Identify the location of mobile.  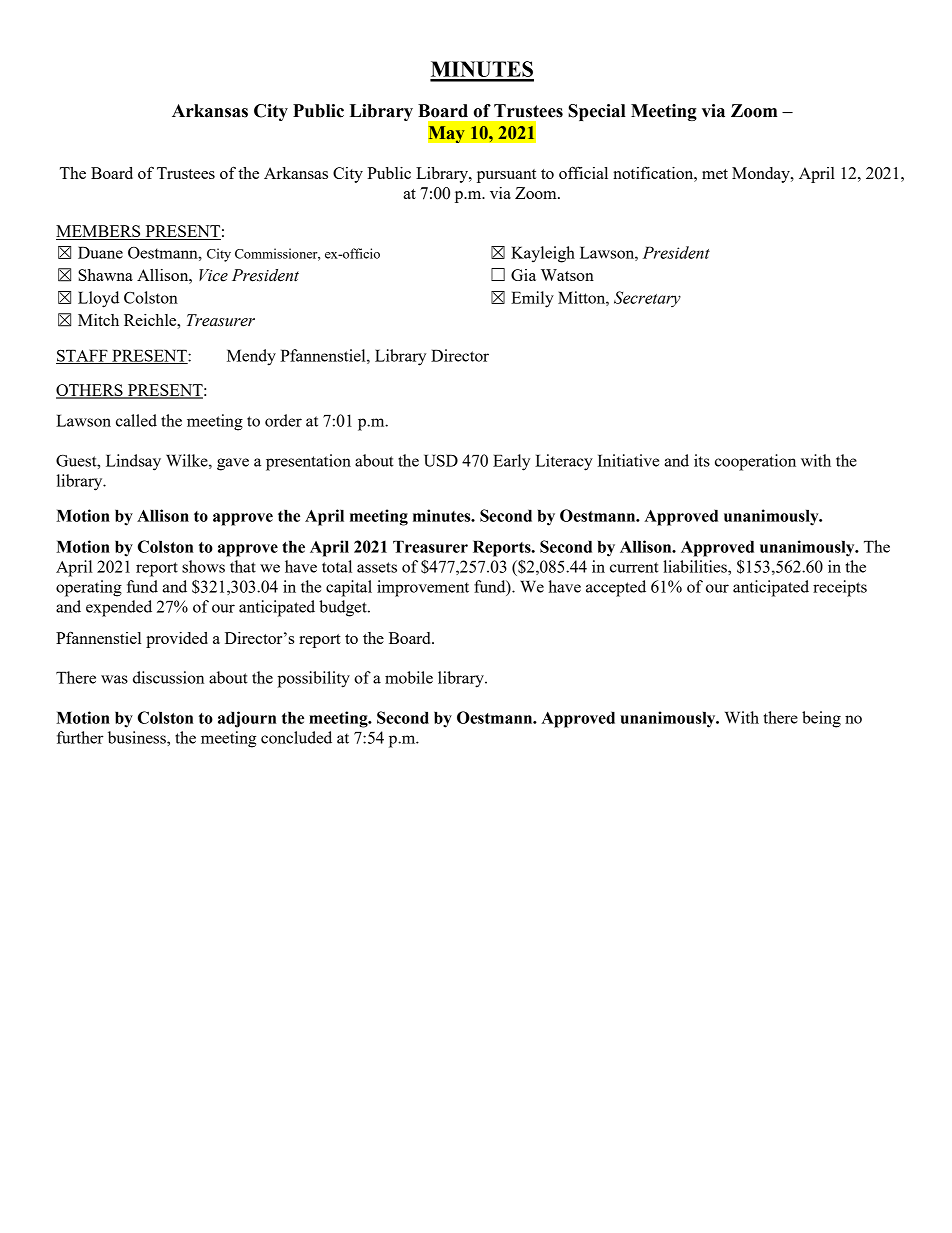
(409, 677).
